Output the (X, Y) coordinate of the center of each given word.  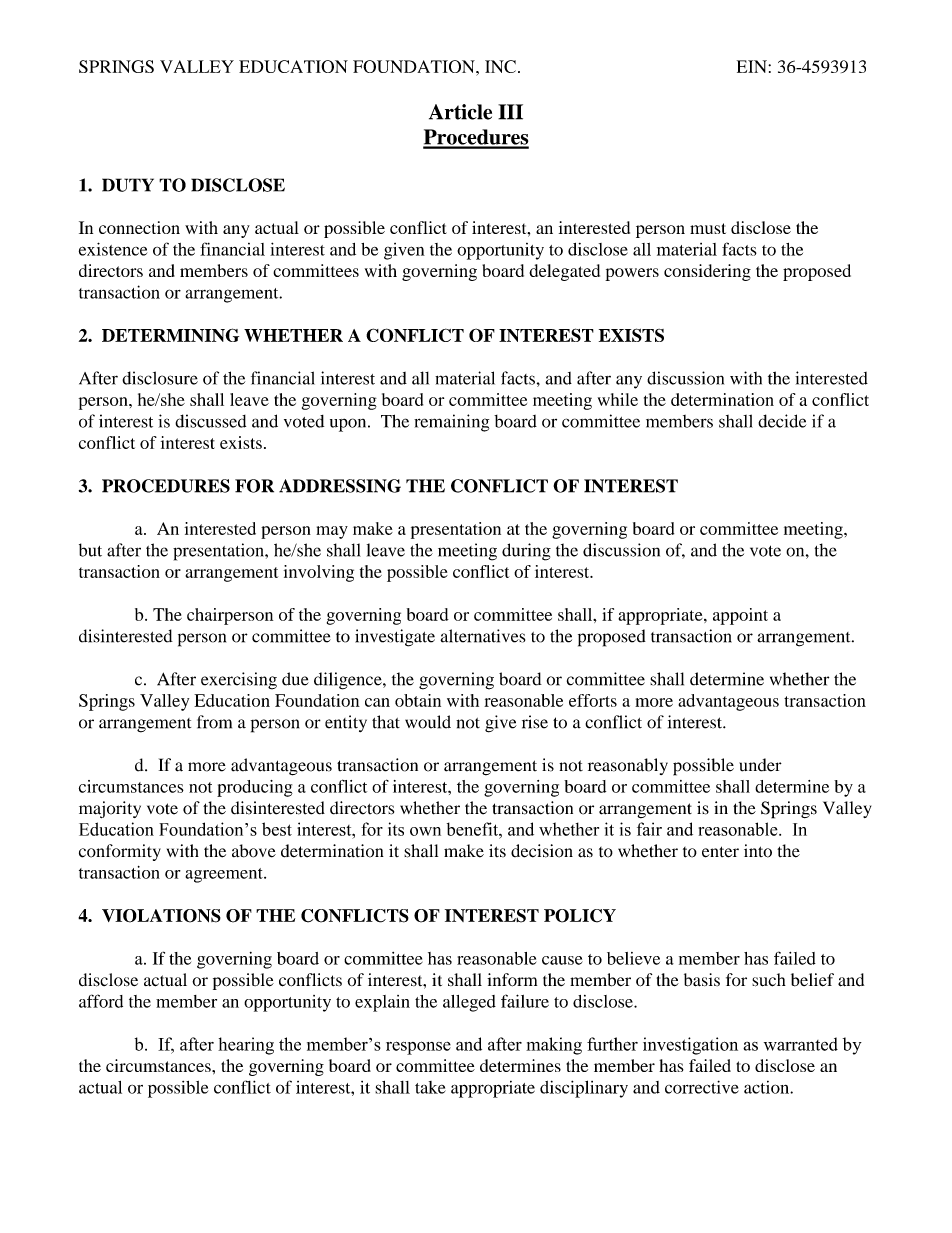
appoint (740, 616)
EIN (753, 66)
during (526, 552)
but (90, 550)
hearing (246, 1046)
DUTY (128, 185)
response (418, 1048)
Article (460, 112)
